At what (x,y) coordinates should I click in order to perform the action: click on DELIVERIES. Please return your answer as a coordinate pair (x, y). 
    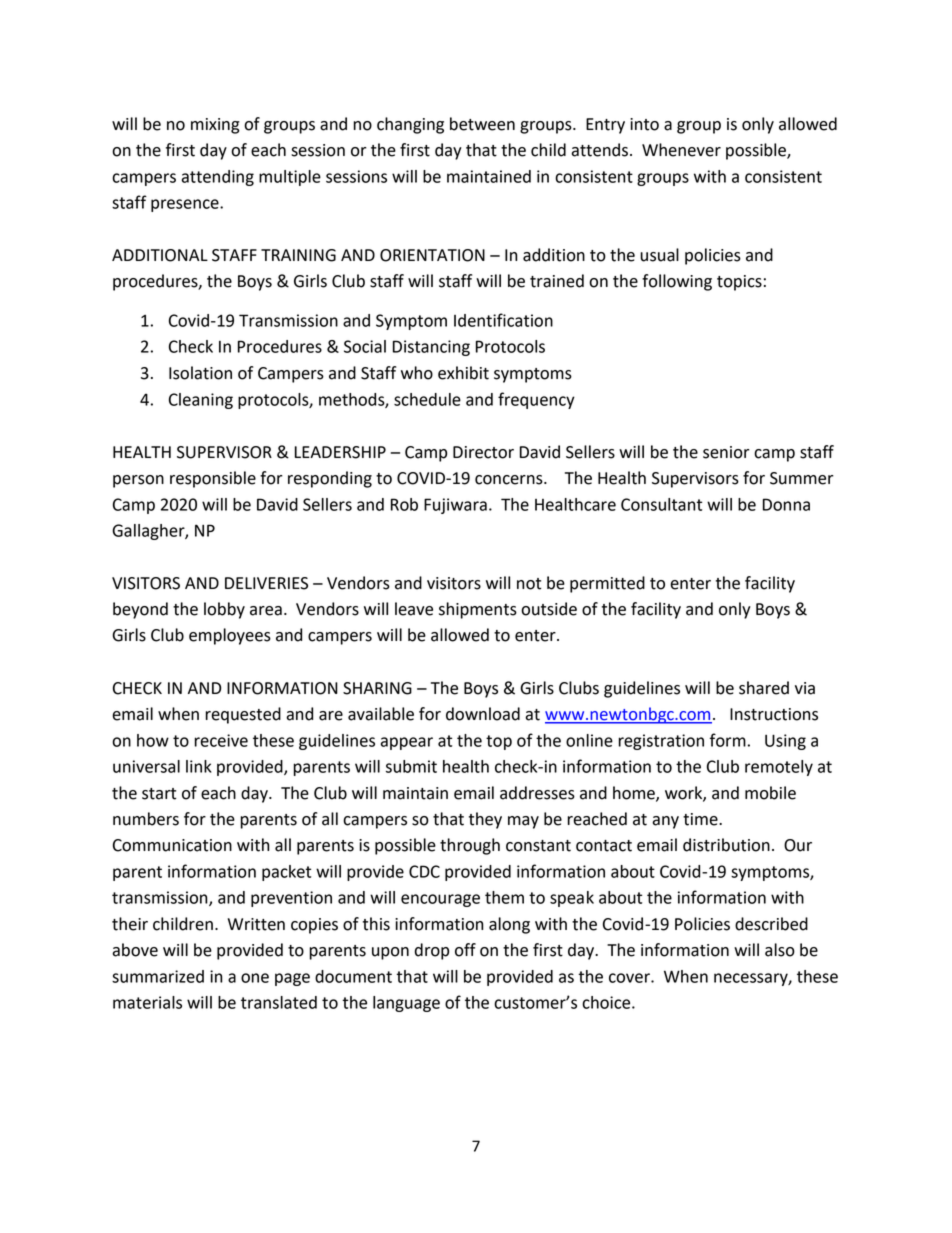
    Looking at the image, I should click on (266, 583).
